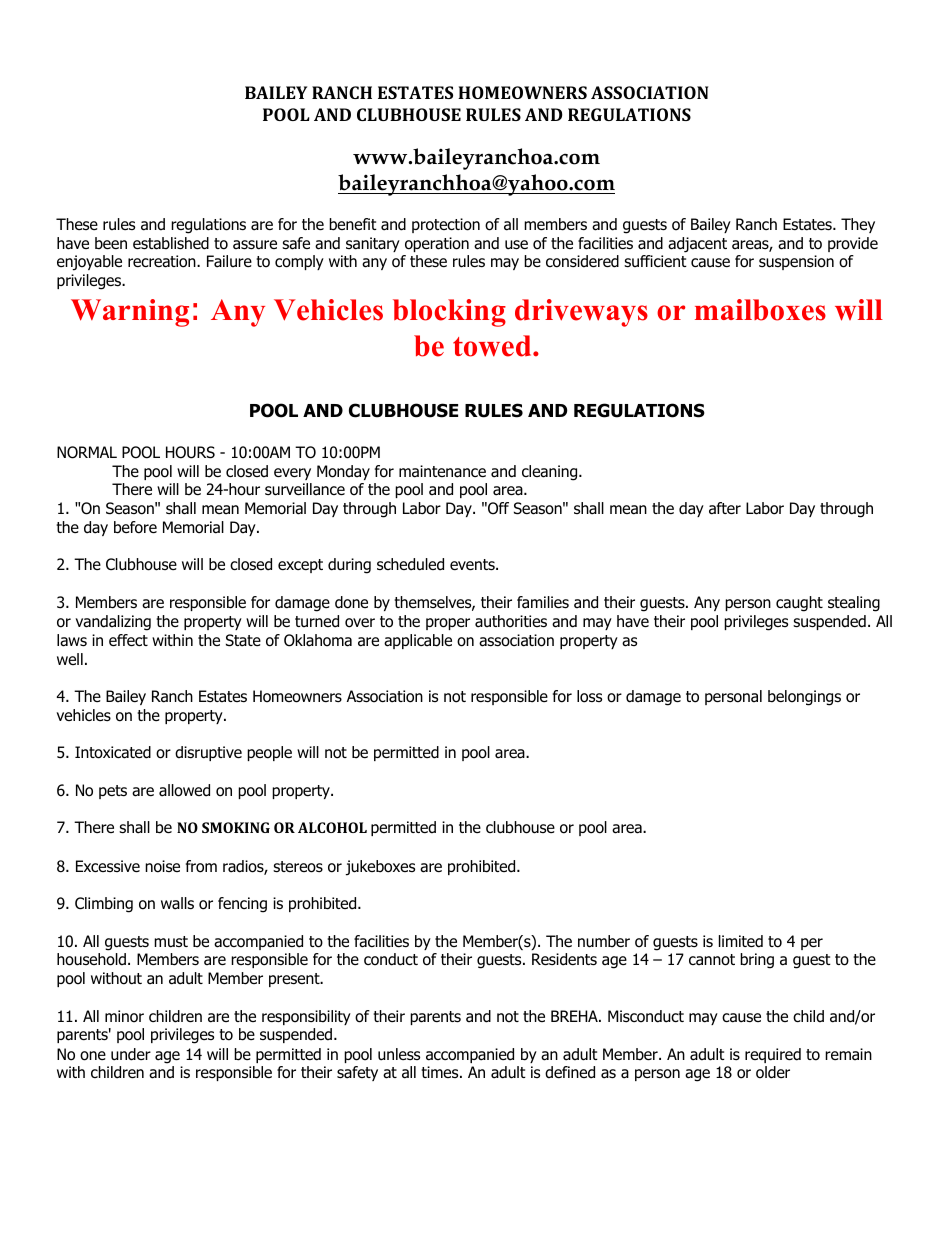 This image has width=952, height=1233. Describe the element at coordinates (332, 827) in the image. I see `ALCOHOL` at that location.
